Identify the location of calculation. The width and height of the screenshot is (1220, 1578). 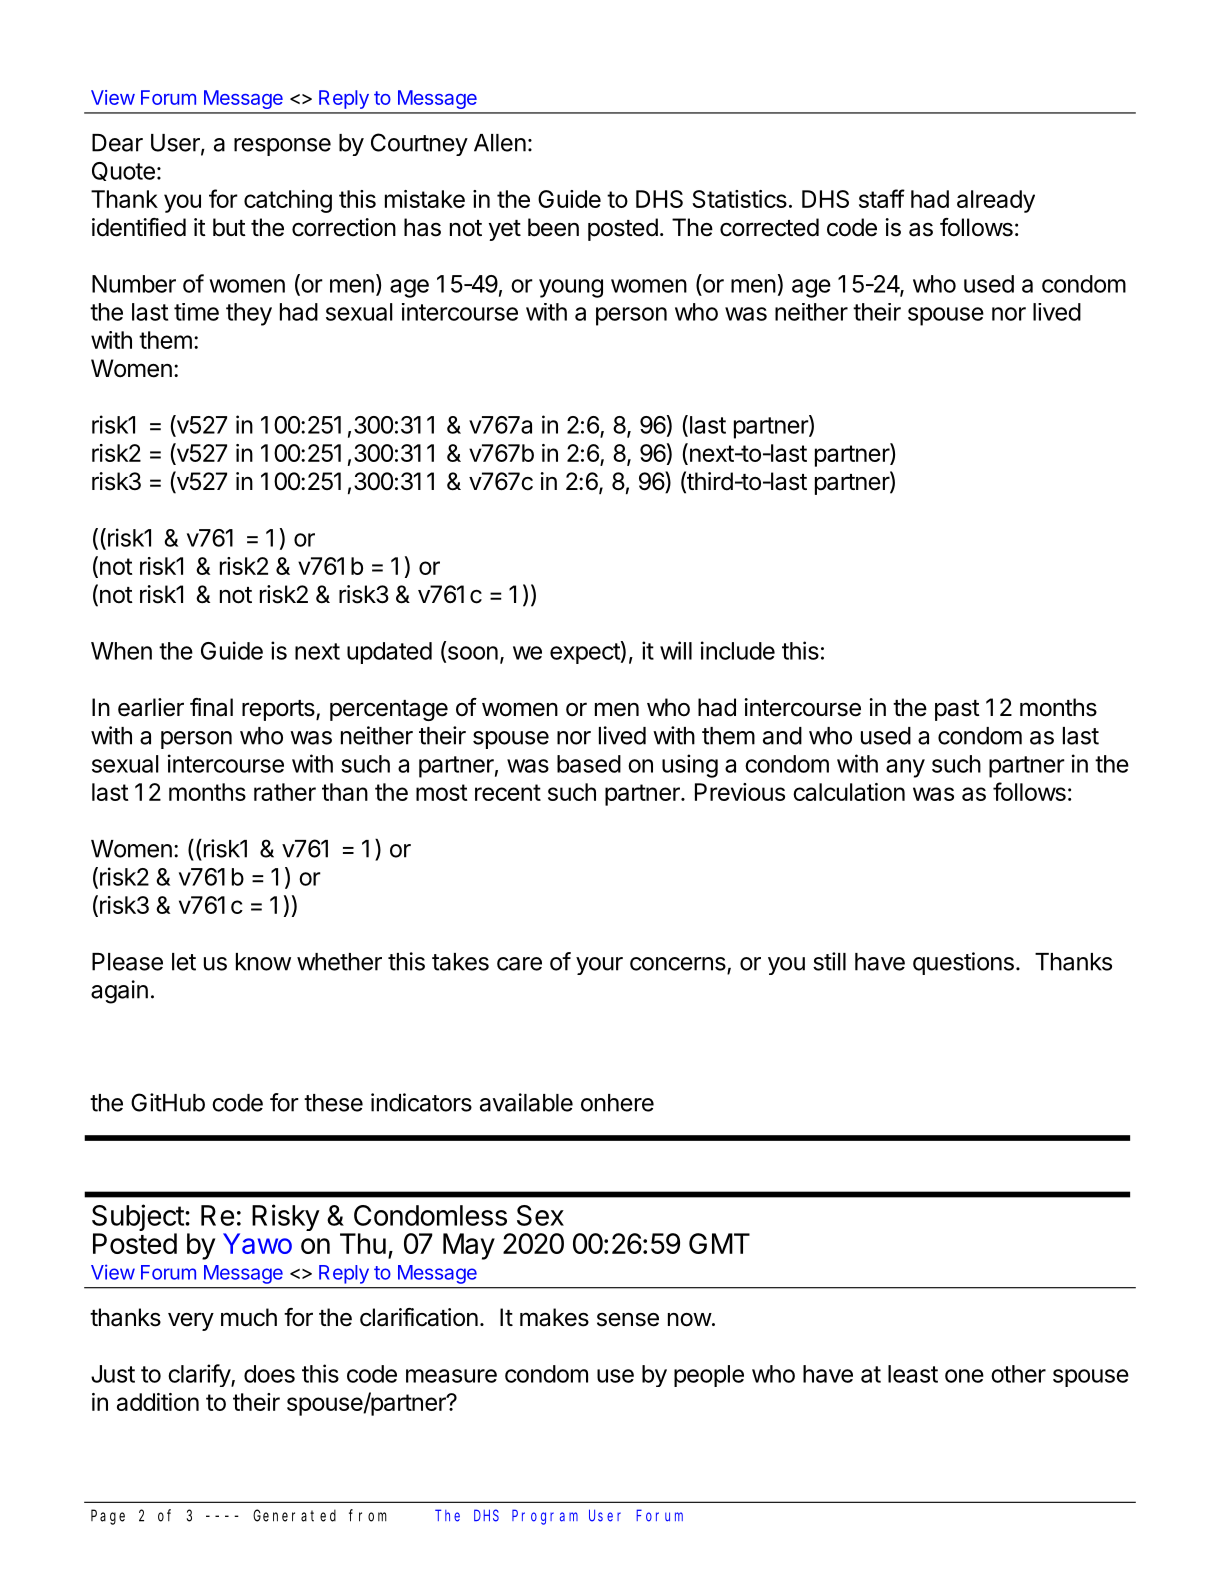
(849, 792).
